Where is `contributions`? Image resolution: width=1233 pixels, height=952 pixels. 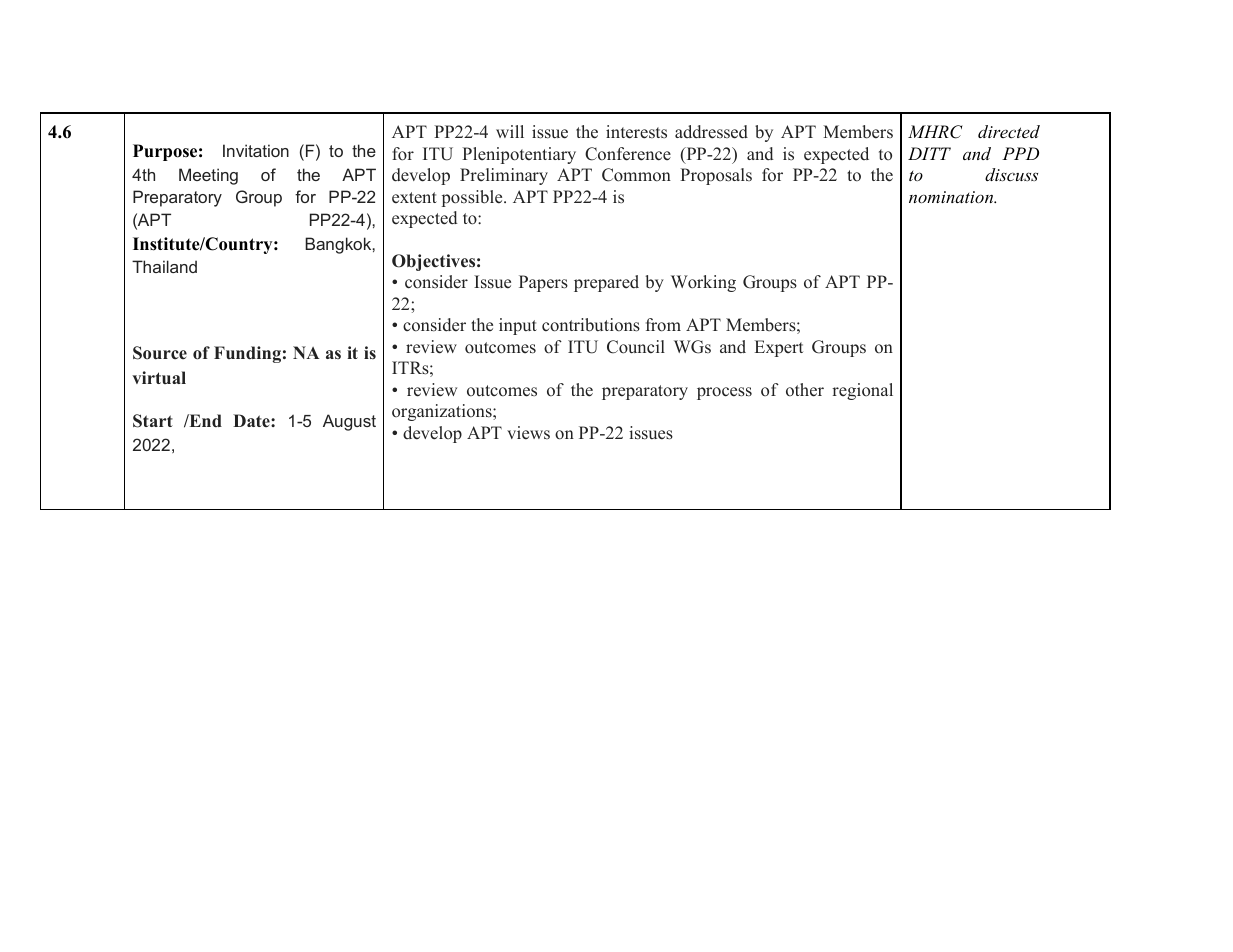
contributions is located at coordinates (591, 325).
